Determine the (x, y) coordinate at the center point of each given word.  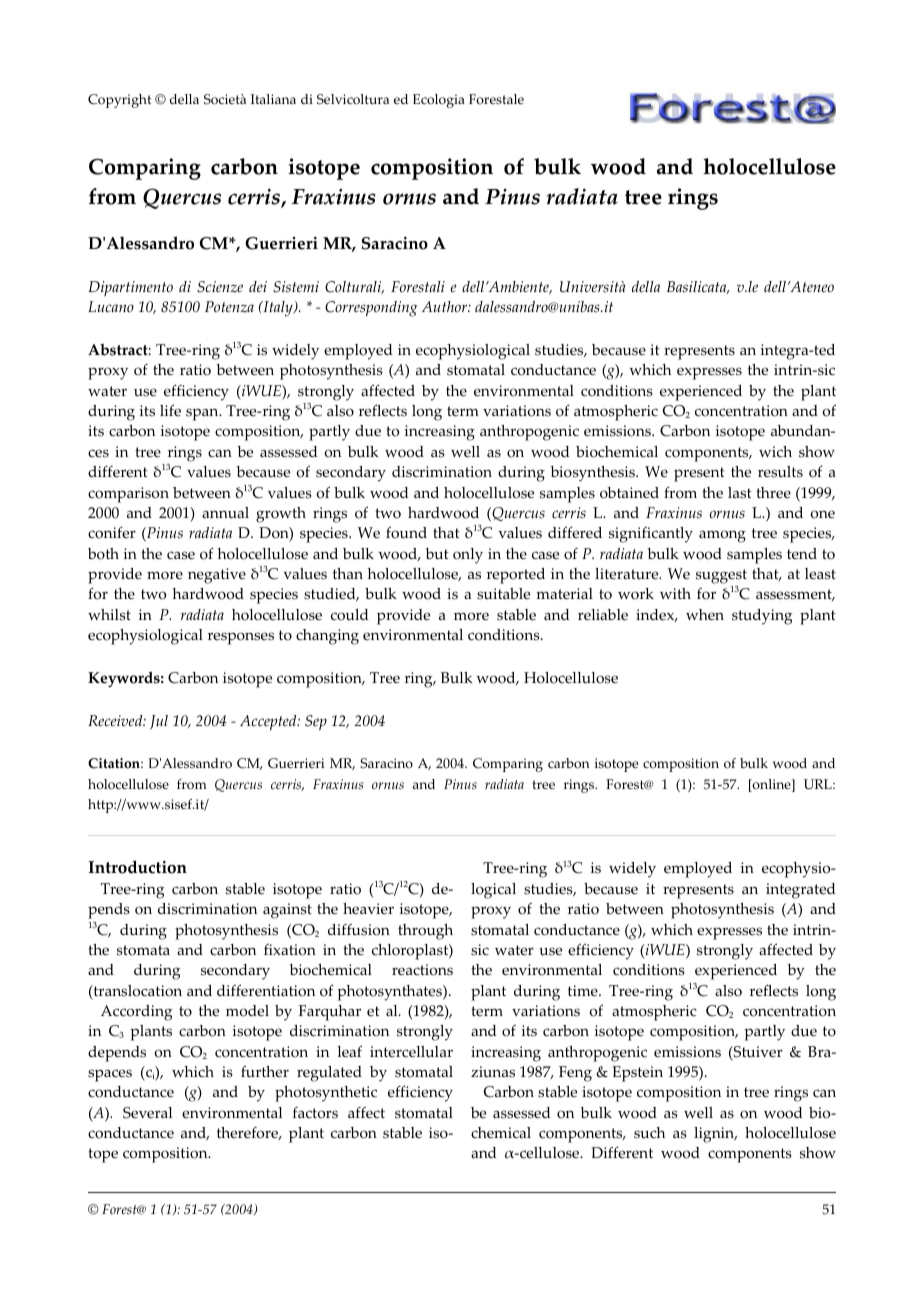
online (771, 785)
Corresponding (371, 309)
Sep (316, 722)
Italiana (273, 99)
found (406, 533)
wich (775, 452)
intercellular (411, 1052)
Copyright (120, 101)
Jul (159, 722)
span (203, 414)
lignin (715, 1135)
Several (147, 1113)
